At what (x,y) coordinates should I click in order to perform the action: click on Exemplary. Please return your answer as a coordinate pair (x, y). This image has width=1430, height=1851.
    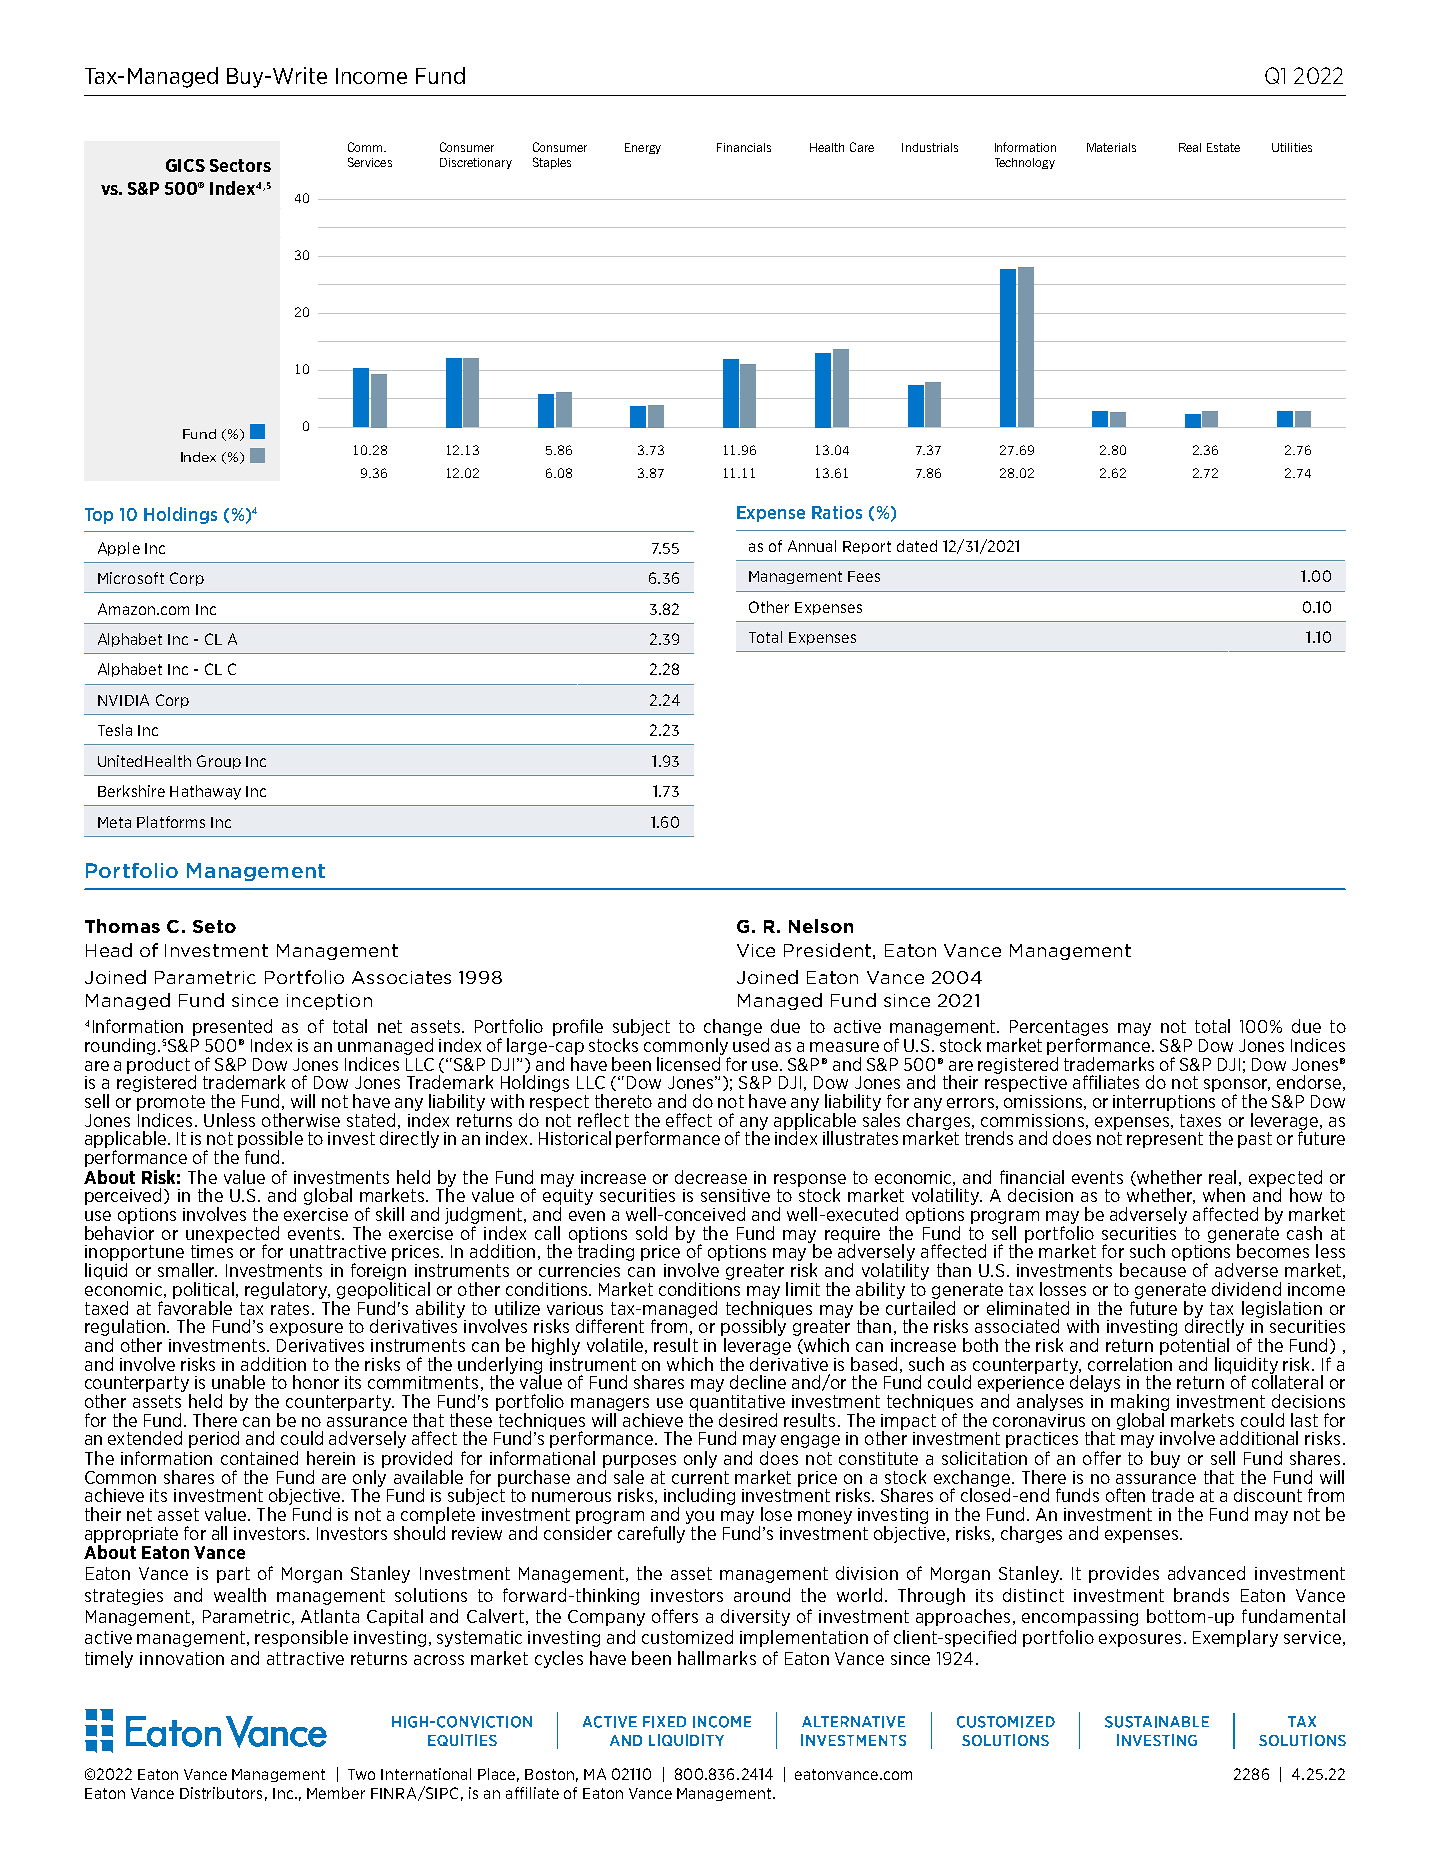
    Looking at the image, I should click on (1235, 1638).
